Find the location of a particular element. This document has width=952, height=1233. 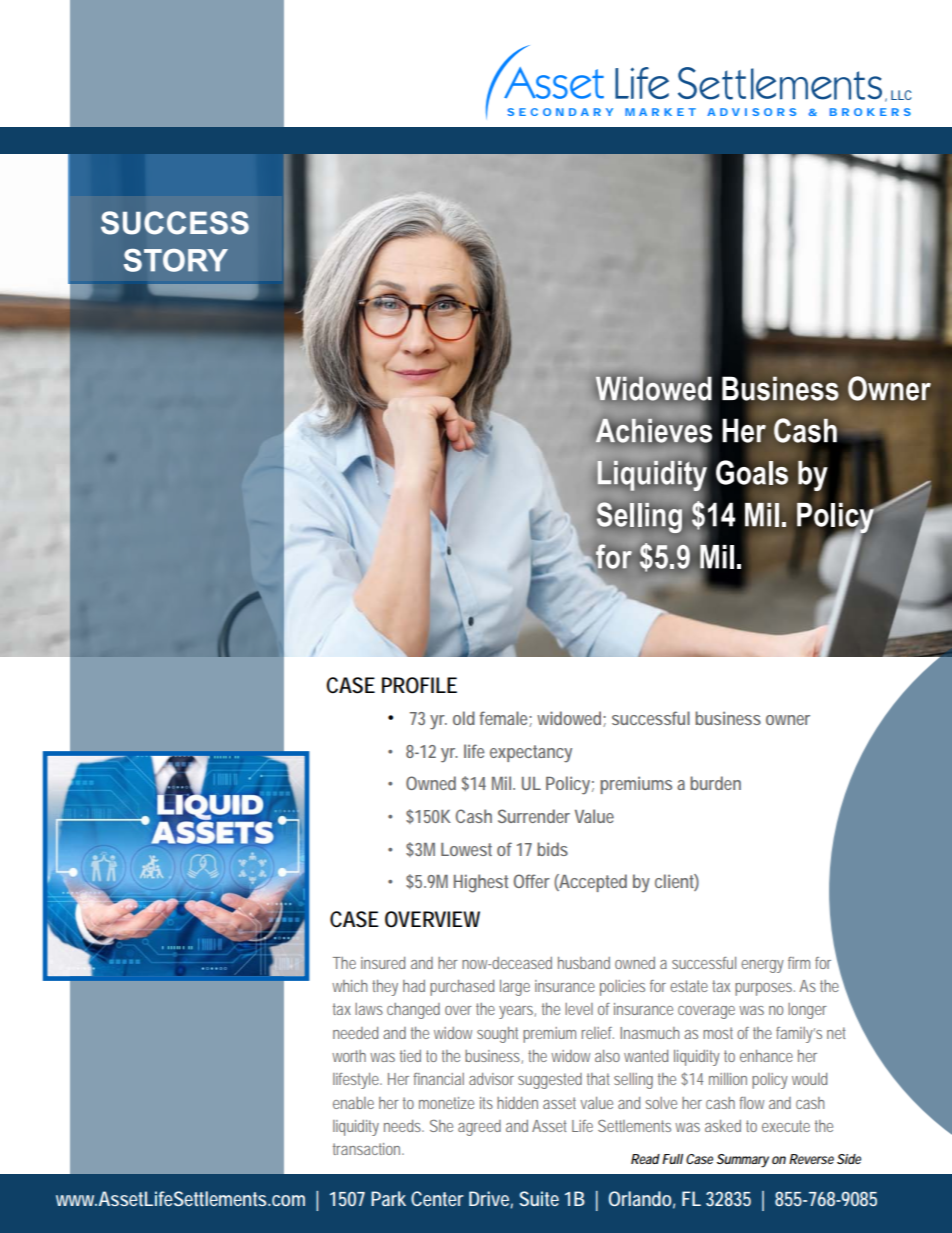

expectancy is located at coordinates (531, 754).
